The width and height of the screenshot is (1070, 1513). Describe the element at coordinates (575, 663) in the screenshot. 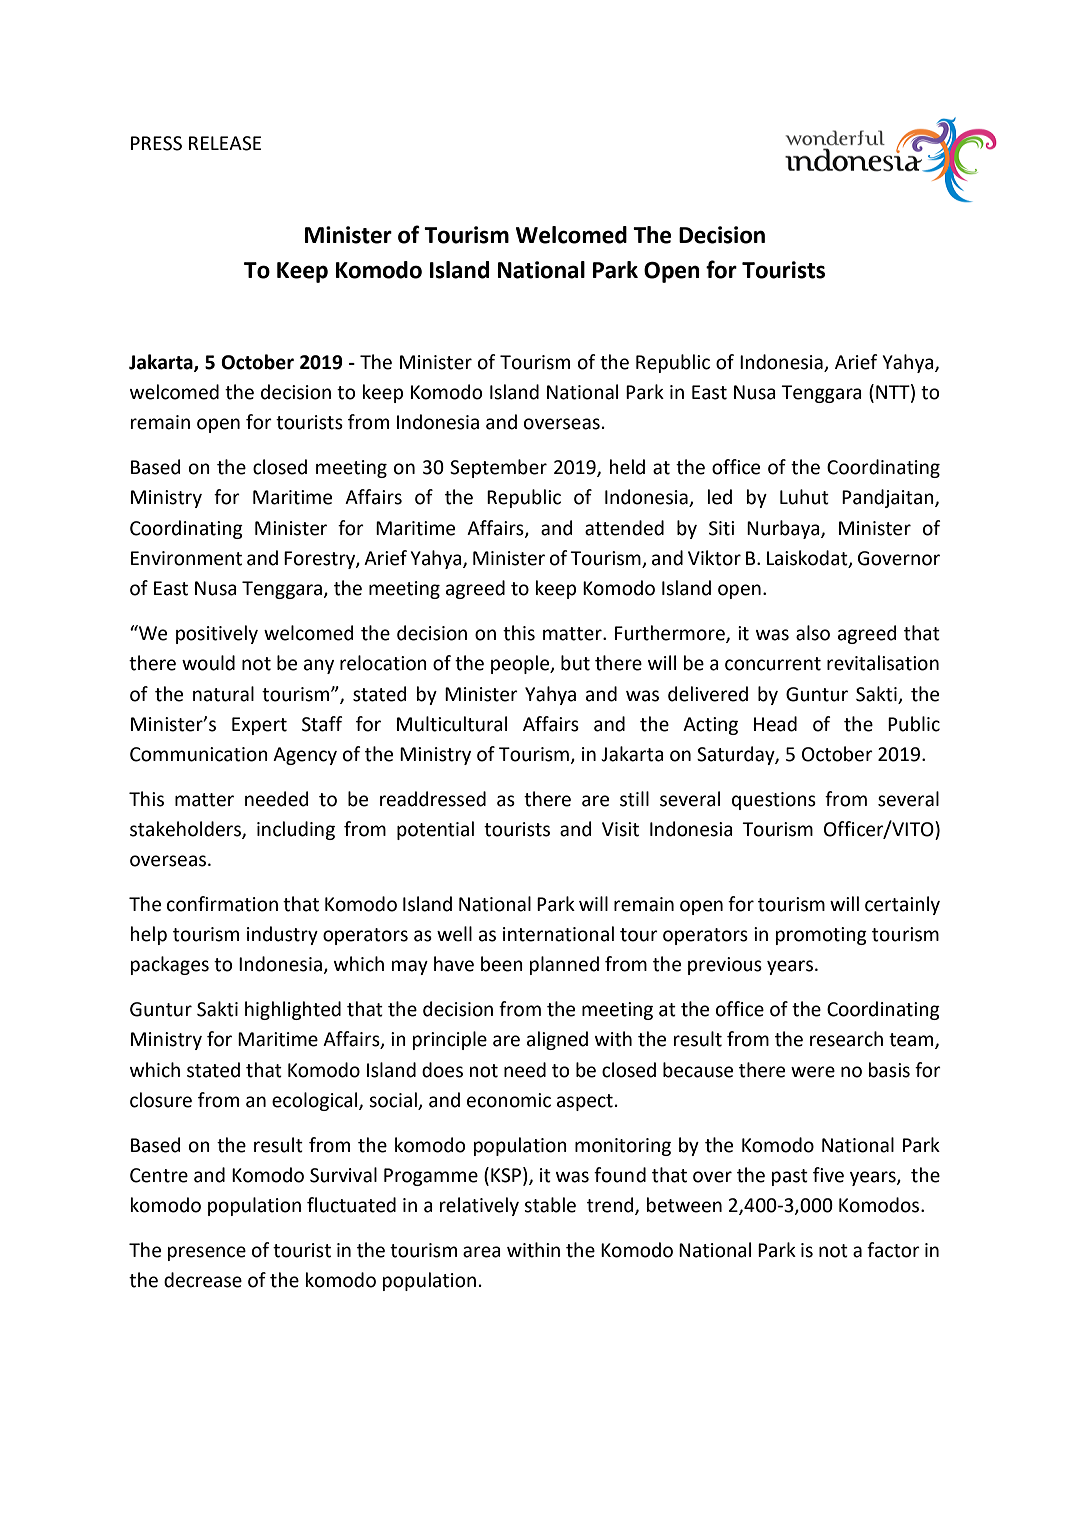

I see `but` at that location.
